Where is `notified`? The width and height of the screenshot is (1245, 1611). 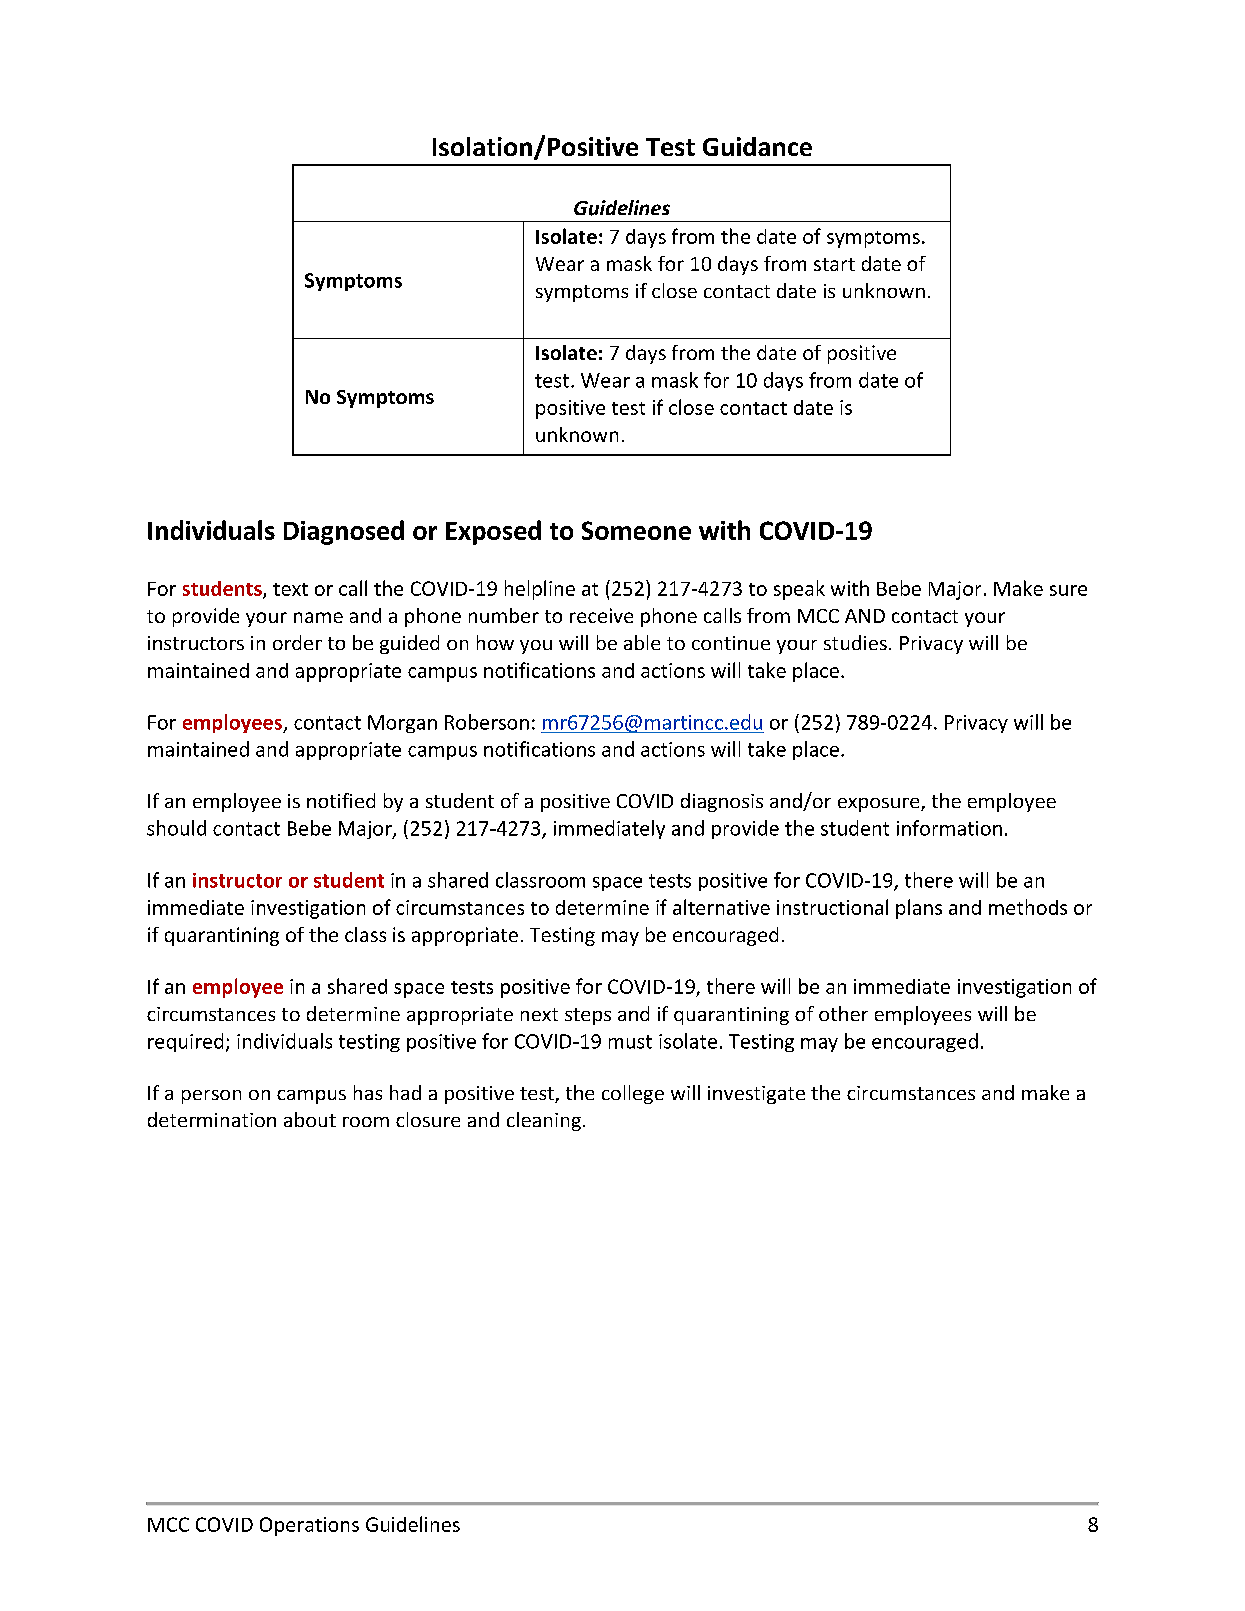
notified is located at coordinates (341, 800).
